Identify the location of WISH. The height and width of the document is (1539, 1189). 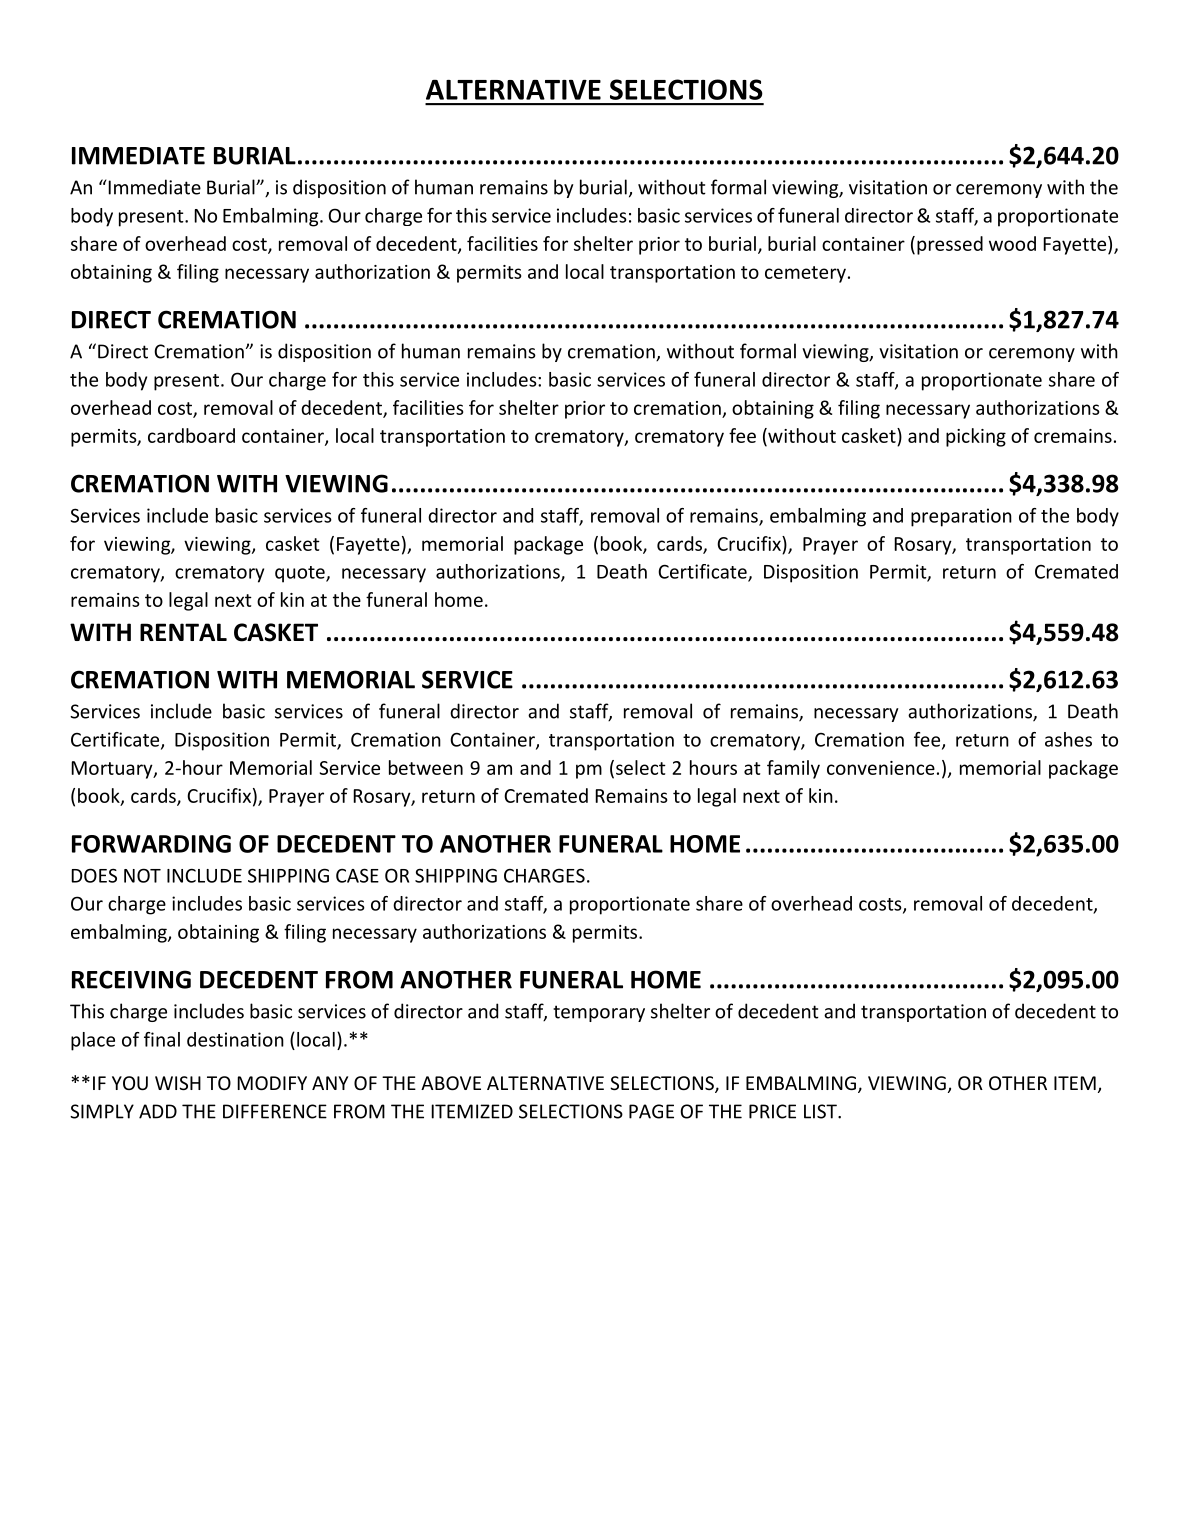
(178, 1083).
